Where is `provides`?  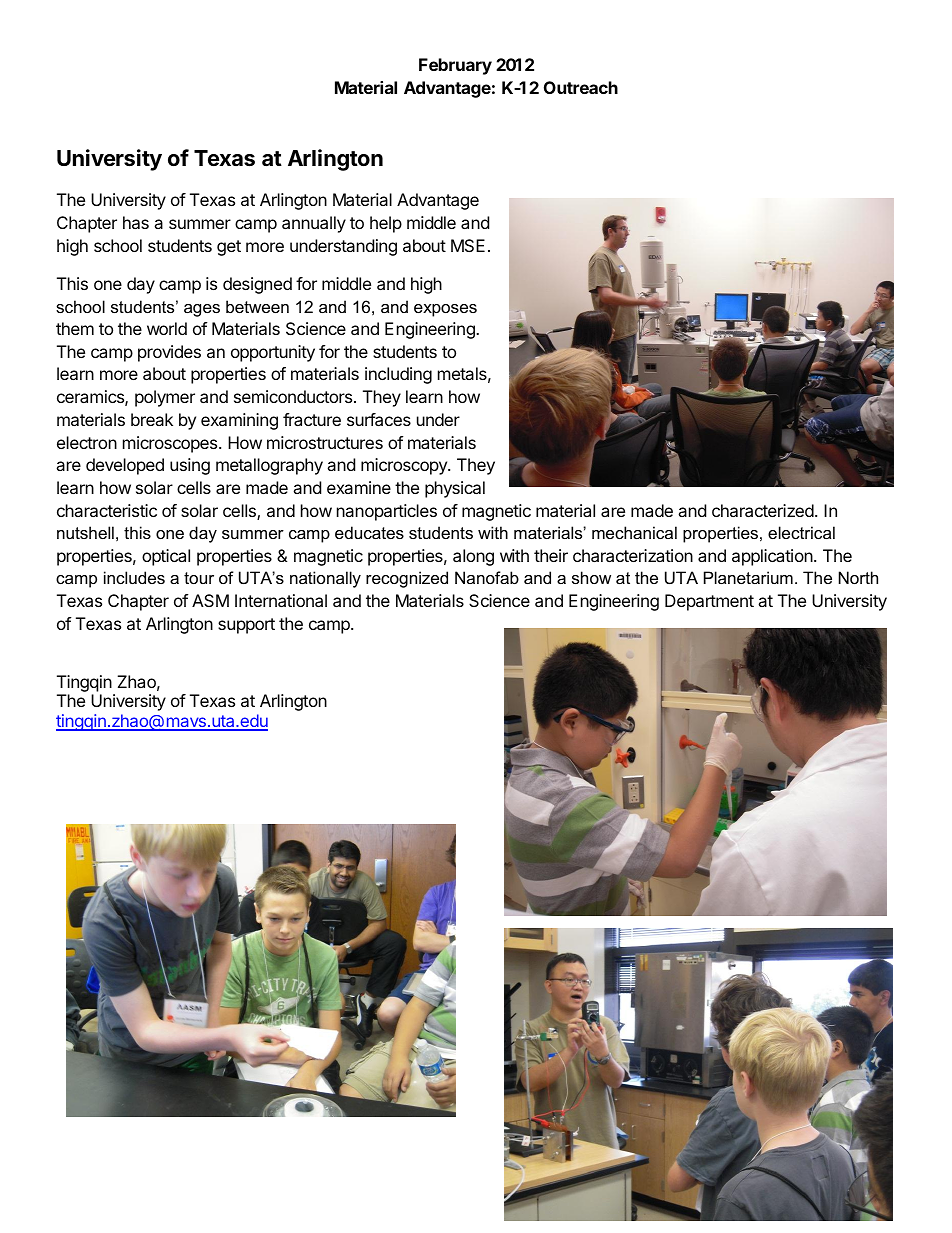 provides is located at coordinates (169, 353).
